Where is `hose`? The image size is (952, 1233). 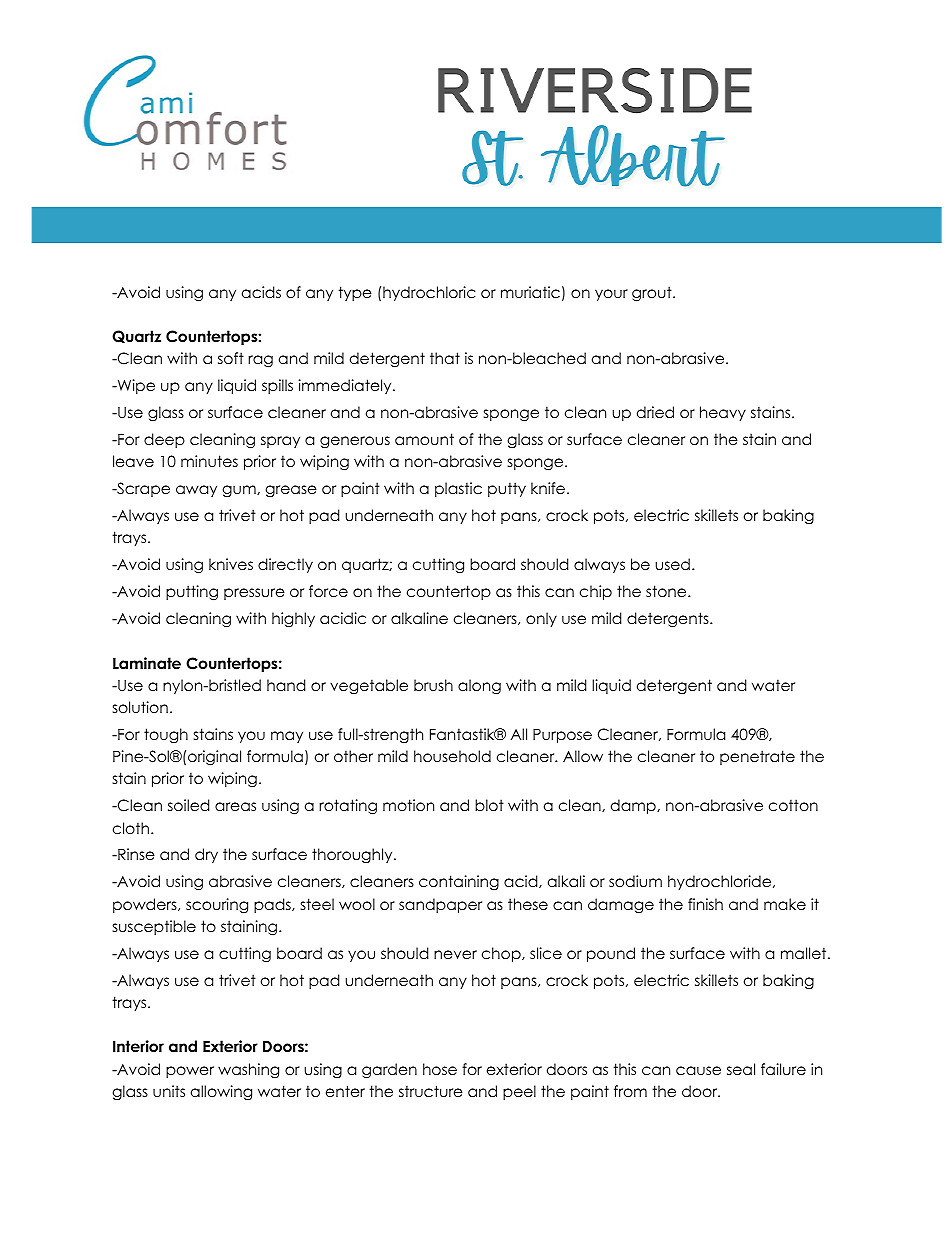 hose is located at coordinates (440, 1069).
